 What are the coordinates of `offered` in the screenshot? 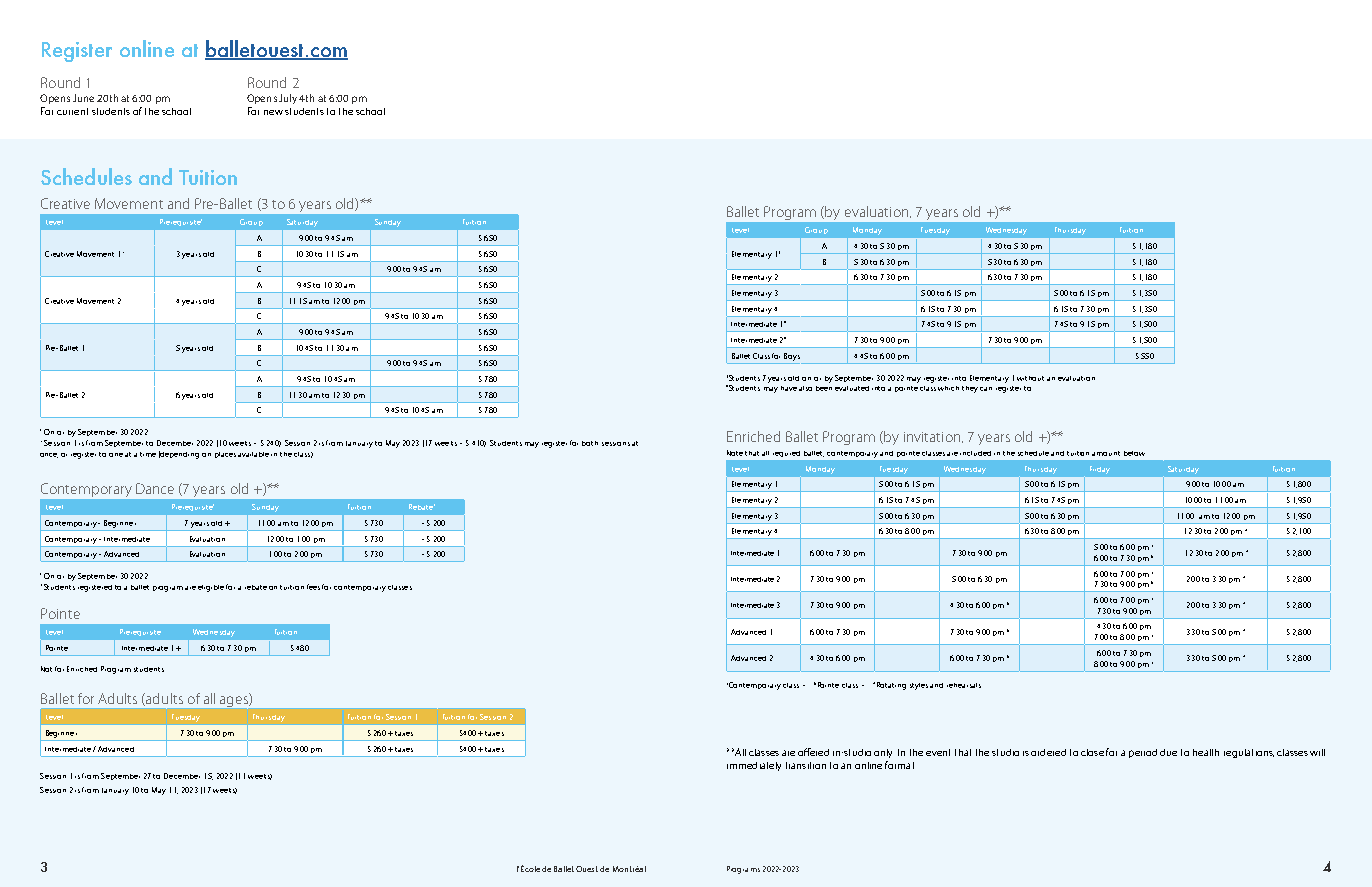 It's located at (813, 752).
